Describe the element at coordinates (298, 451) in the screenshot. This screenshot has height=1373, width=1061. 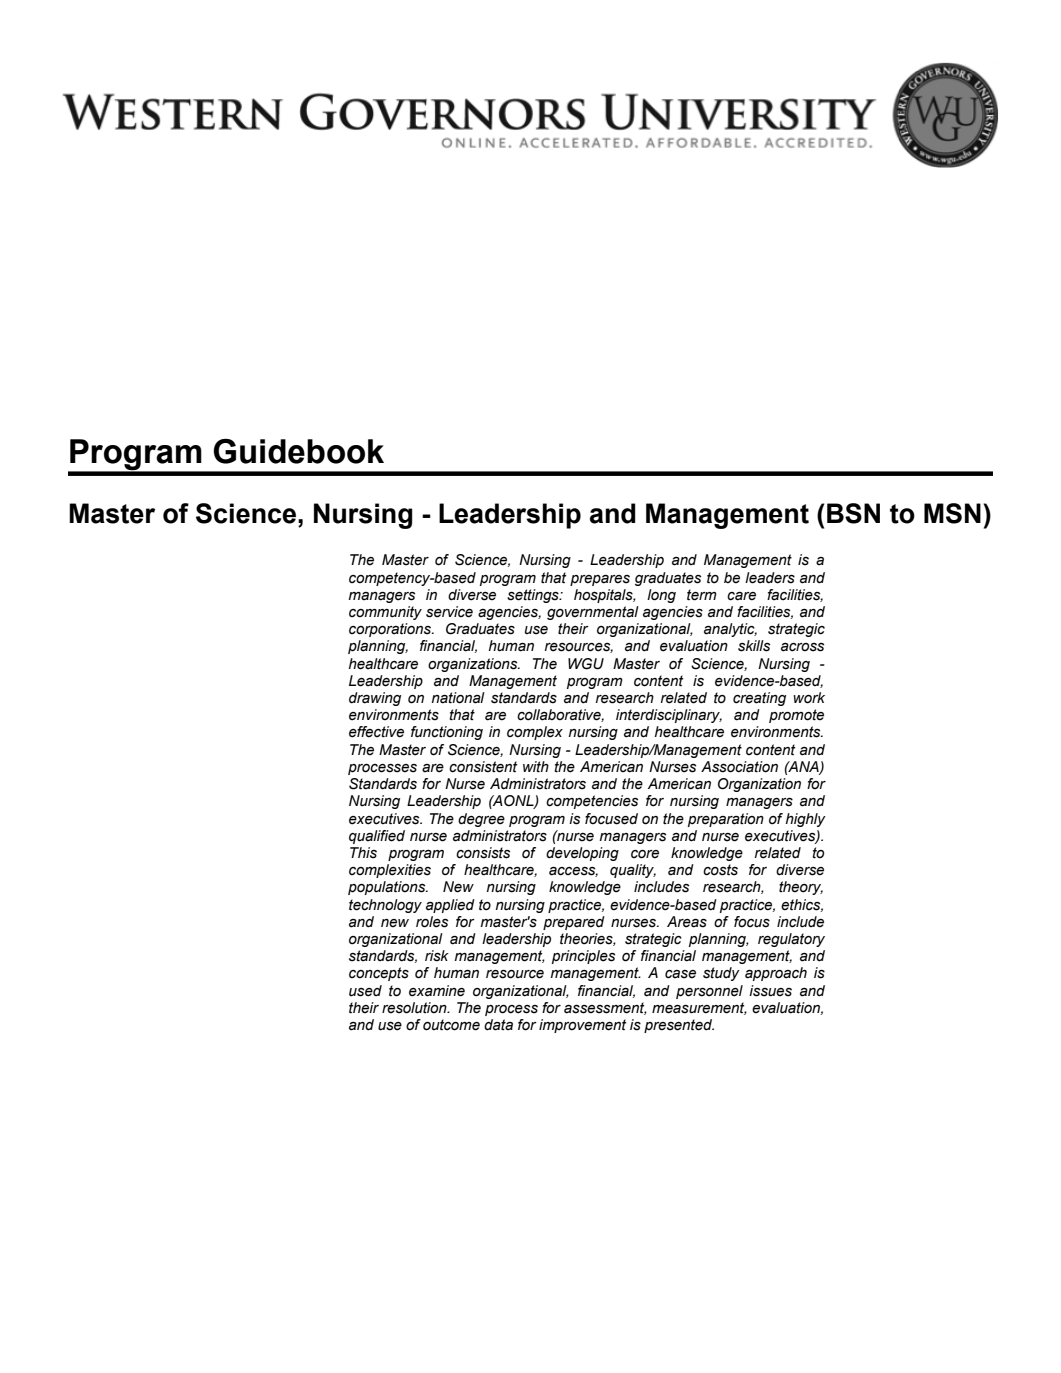
I see `Guidebook` at that location.
